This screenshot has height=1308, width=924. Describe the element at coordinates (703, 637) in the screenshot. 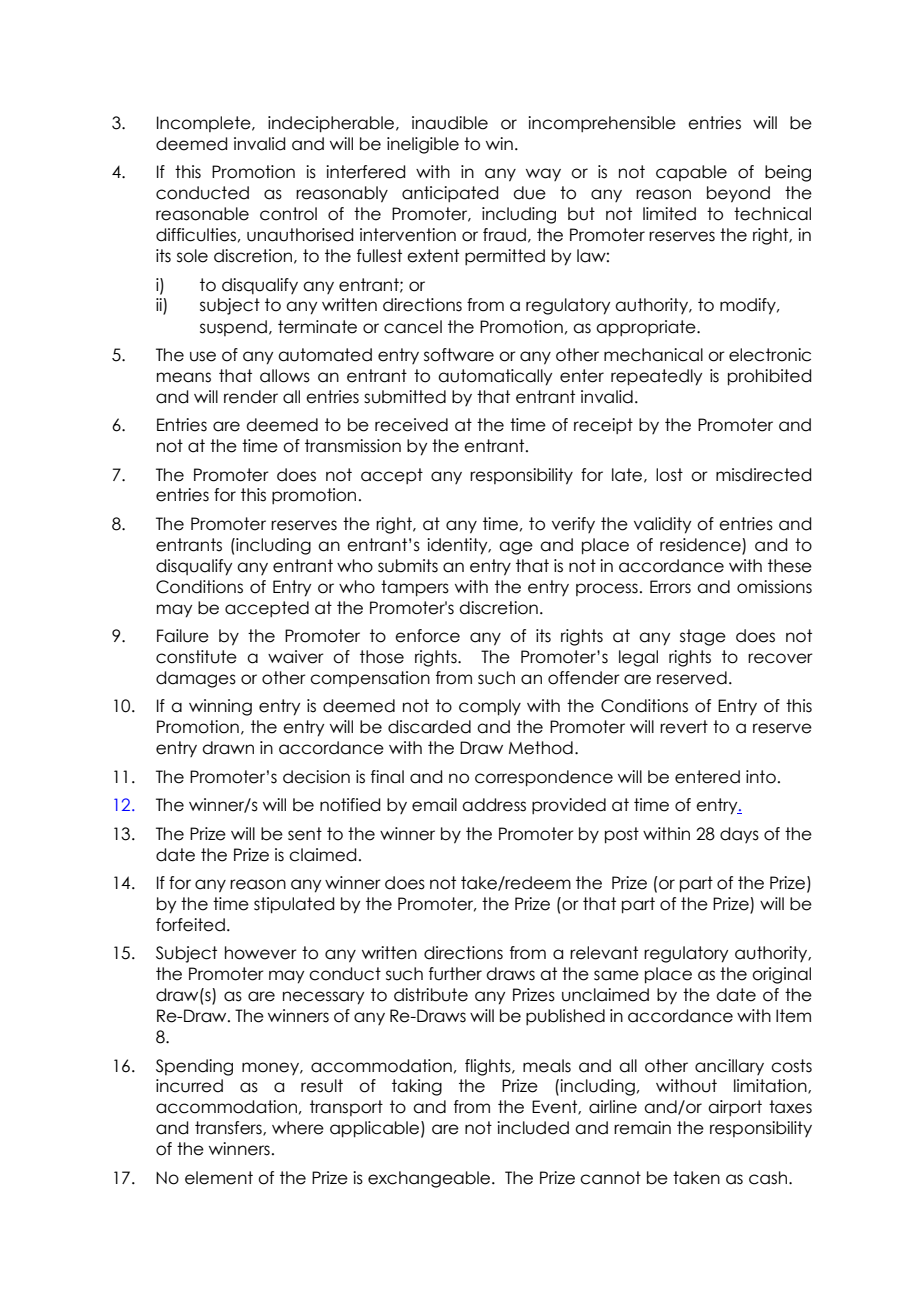

I see `stage` at that location.
